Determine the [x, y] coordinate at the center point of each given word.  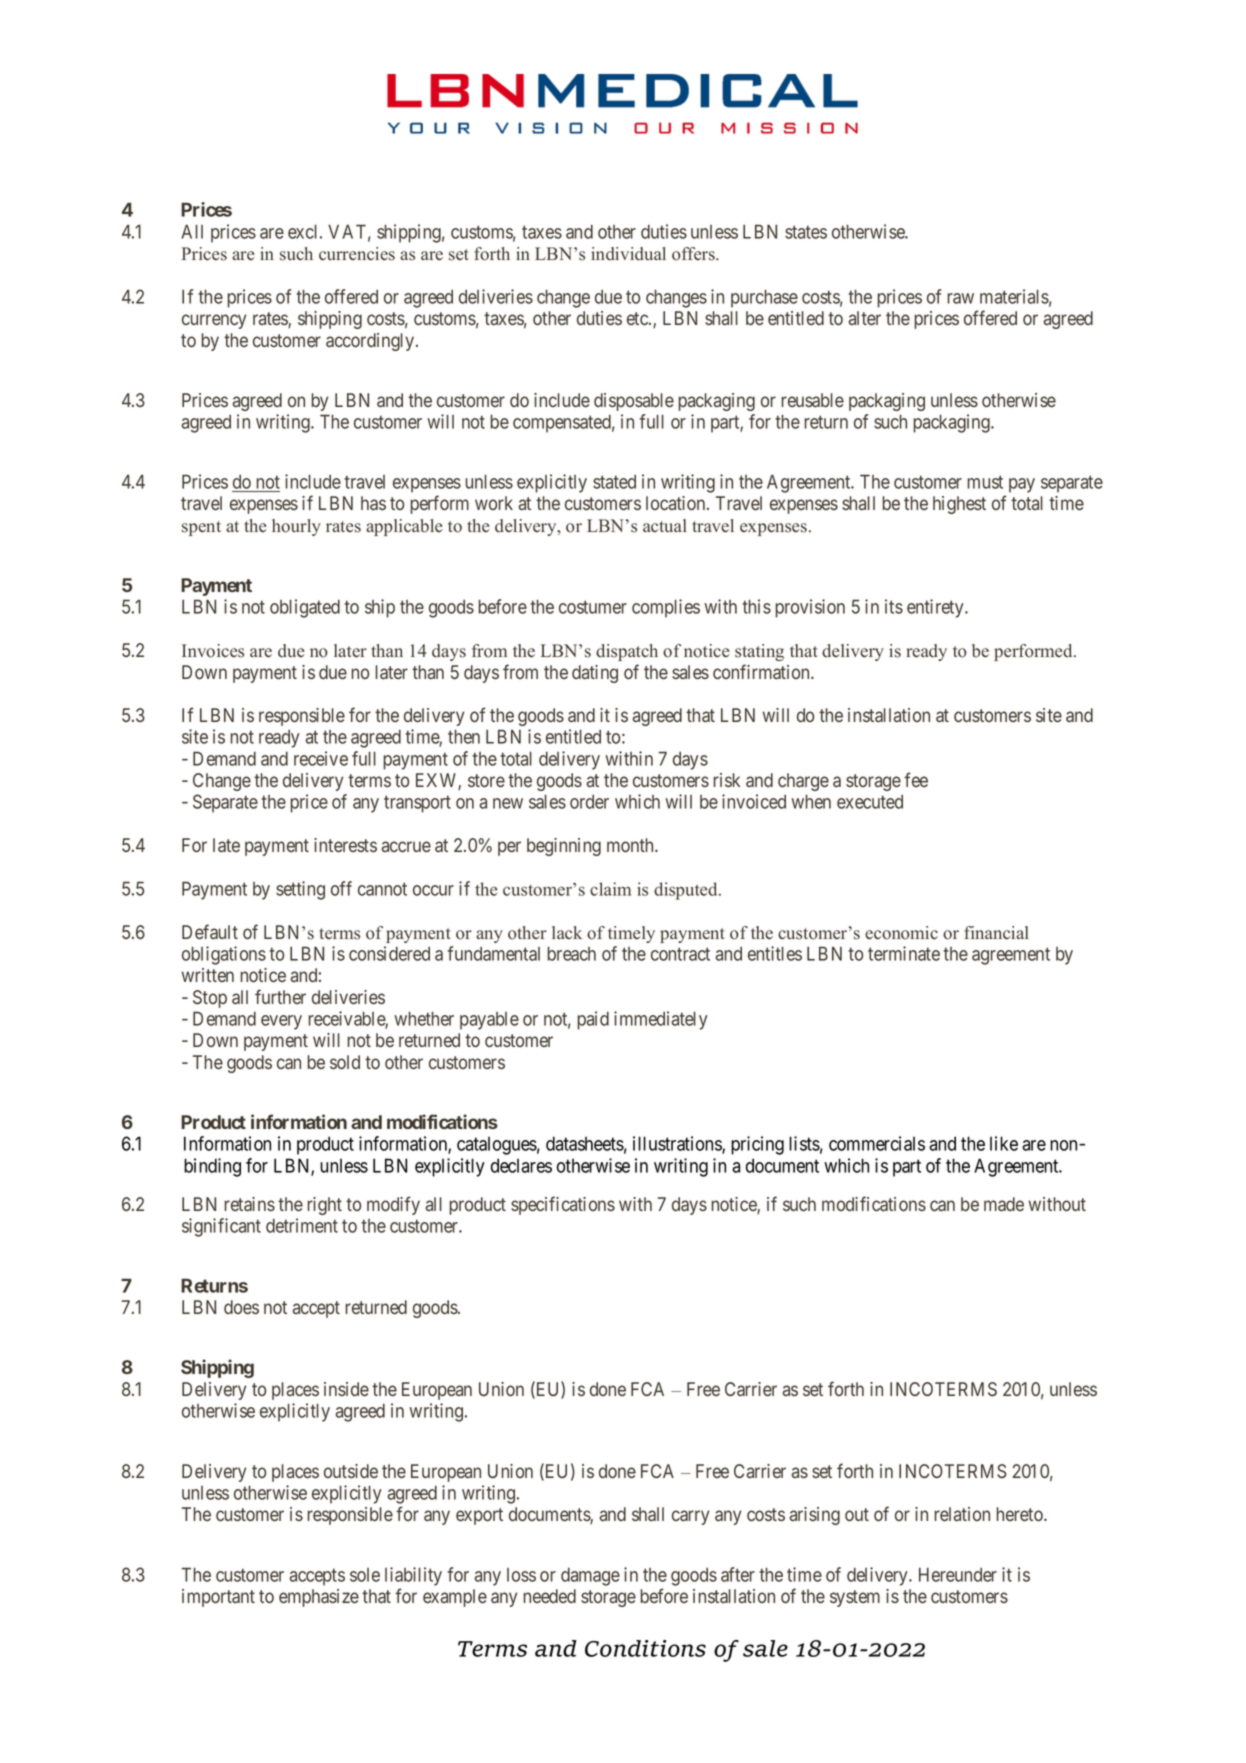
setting [300, 890]
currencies [357, 254]
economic [901, 933]
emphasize [319, 1598]
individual [628, 254]
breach [571, 953]
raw [960, 298]
